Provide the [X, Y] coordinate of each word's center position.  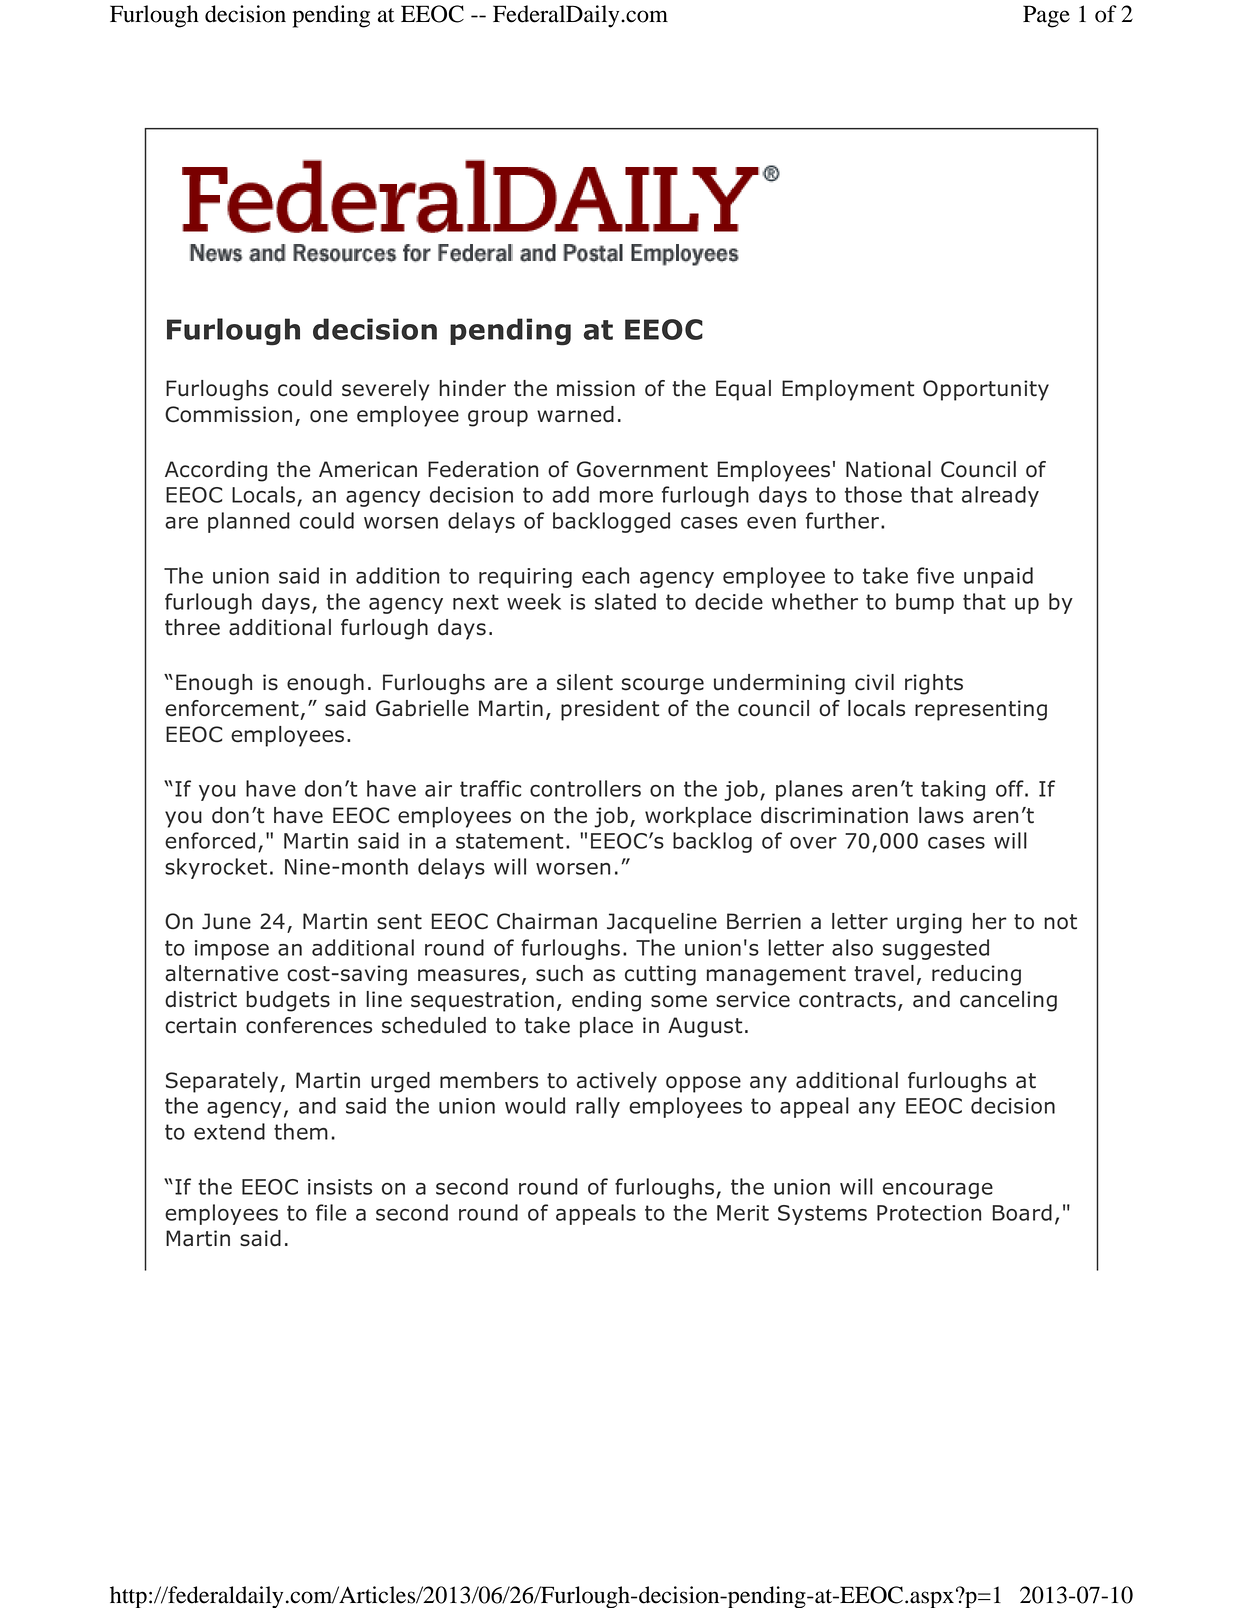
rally [598, 1107]
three [192, 627]
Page [1046, 16]
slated [625, 601]
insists [340, 1187]
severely [386, 390]
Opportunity [986, 390]
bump [925, 603]
